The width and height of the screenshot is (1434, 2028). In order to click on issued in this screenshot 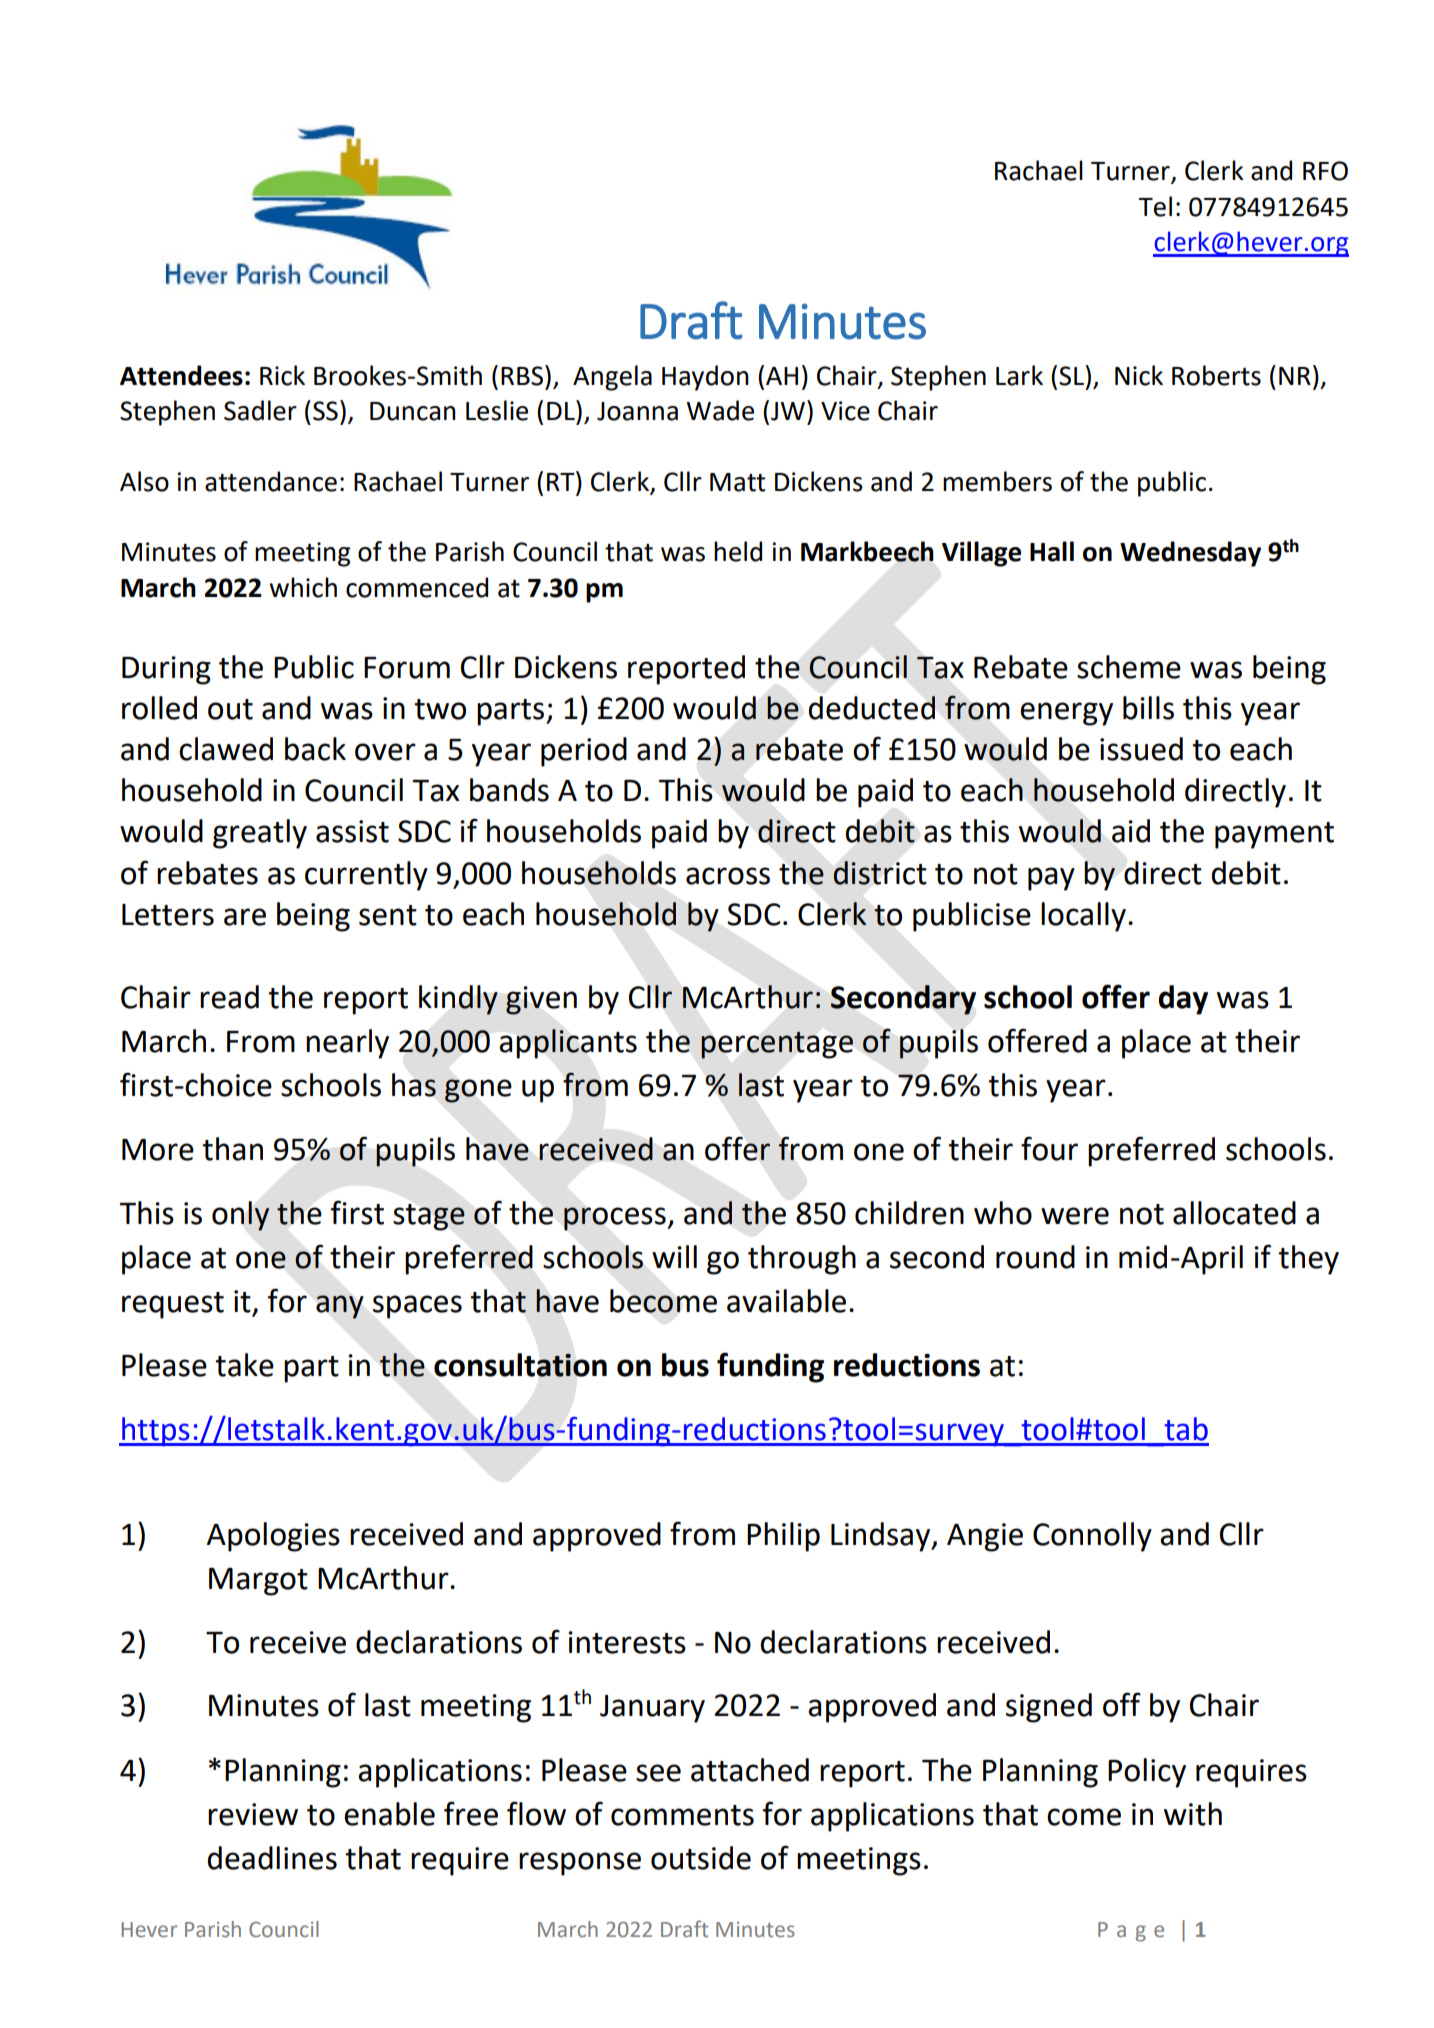, I will do `click(1141, 749)`.
